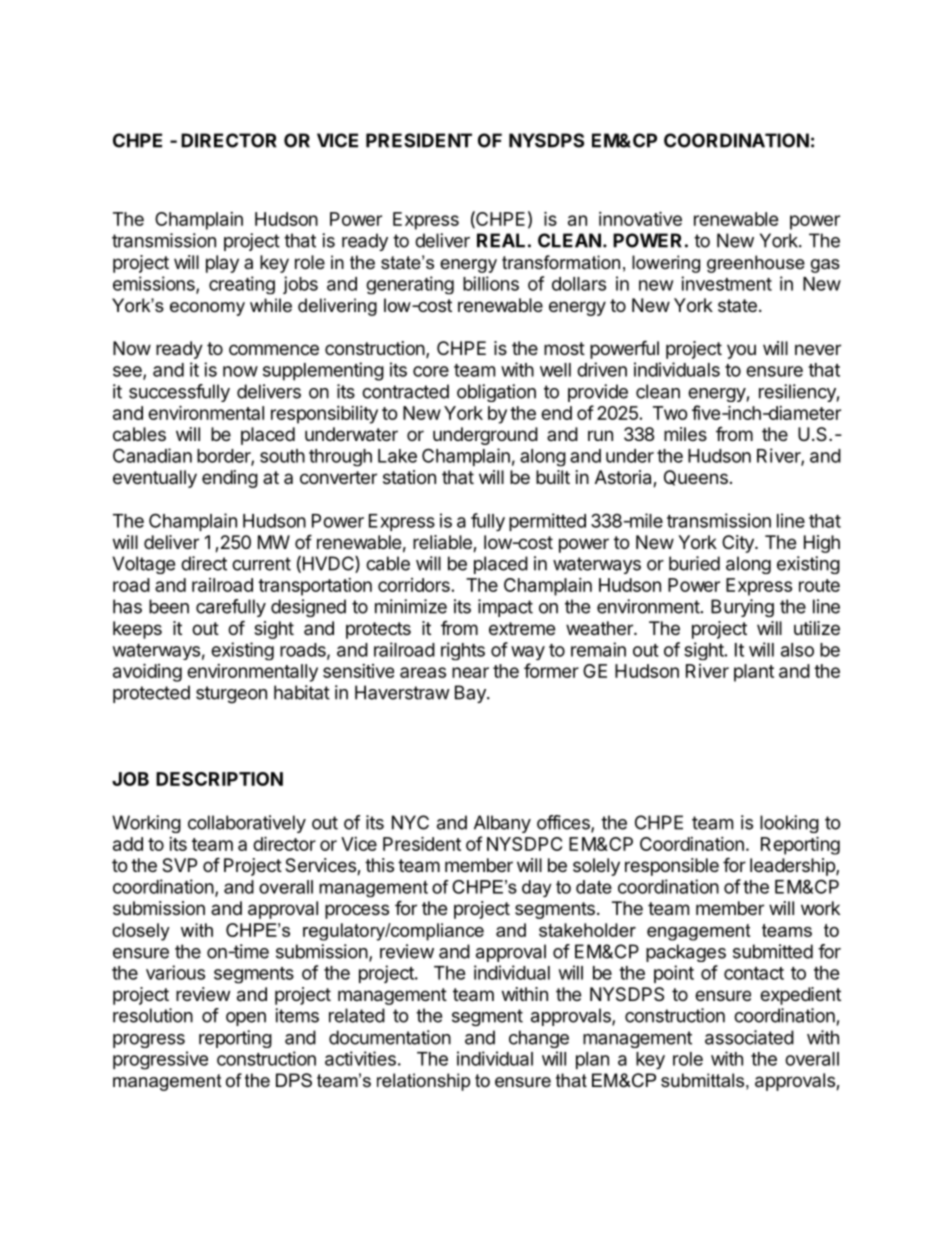  What do you see at coordinates (501, 240) in the screenshot?
I see `REAL` at bounding box center [501, 240].
